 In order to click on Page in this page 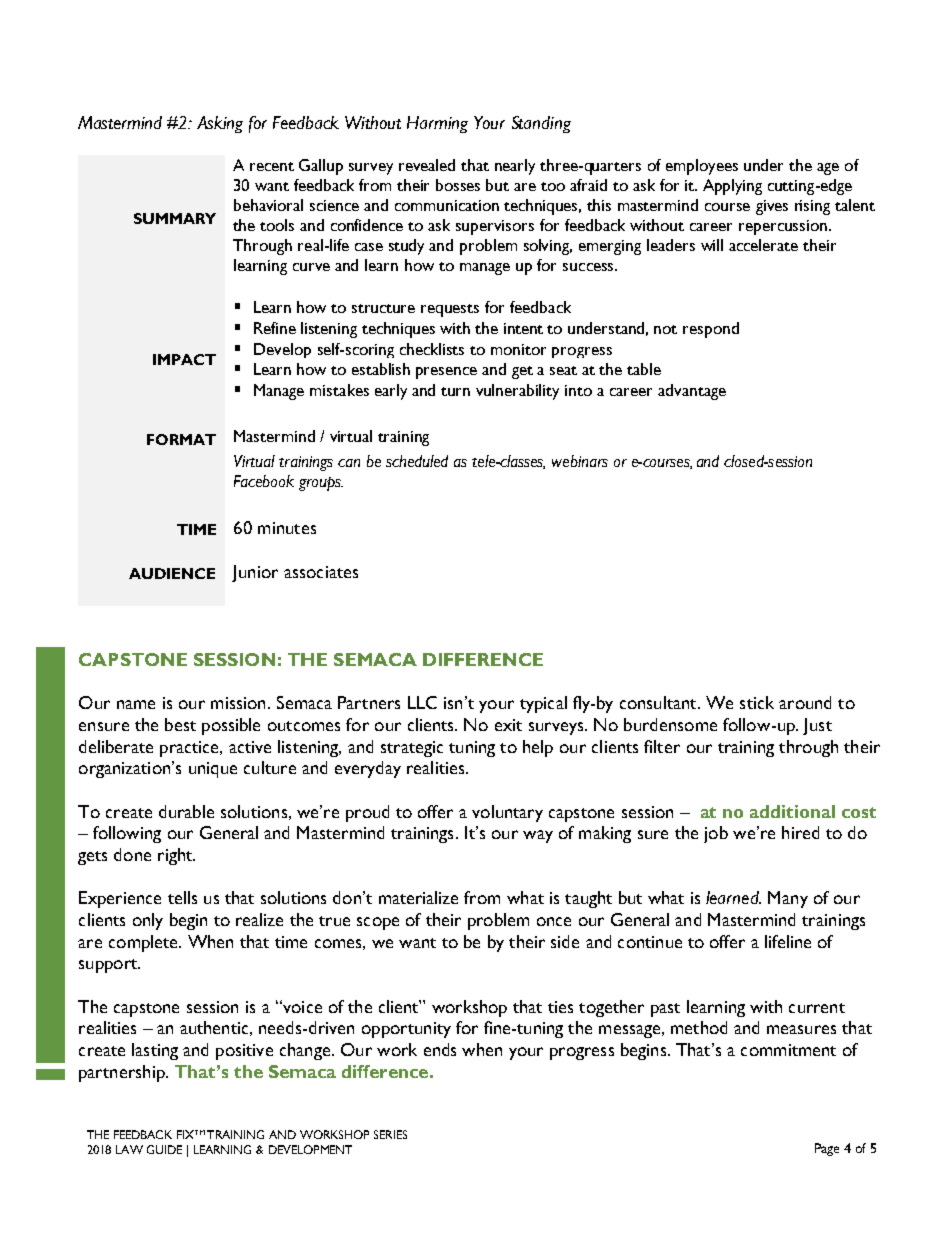, I will do `click(827, 1149)`.
